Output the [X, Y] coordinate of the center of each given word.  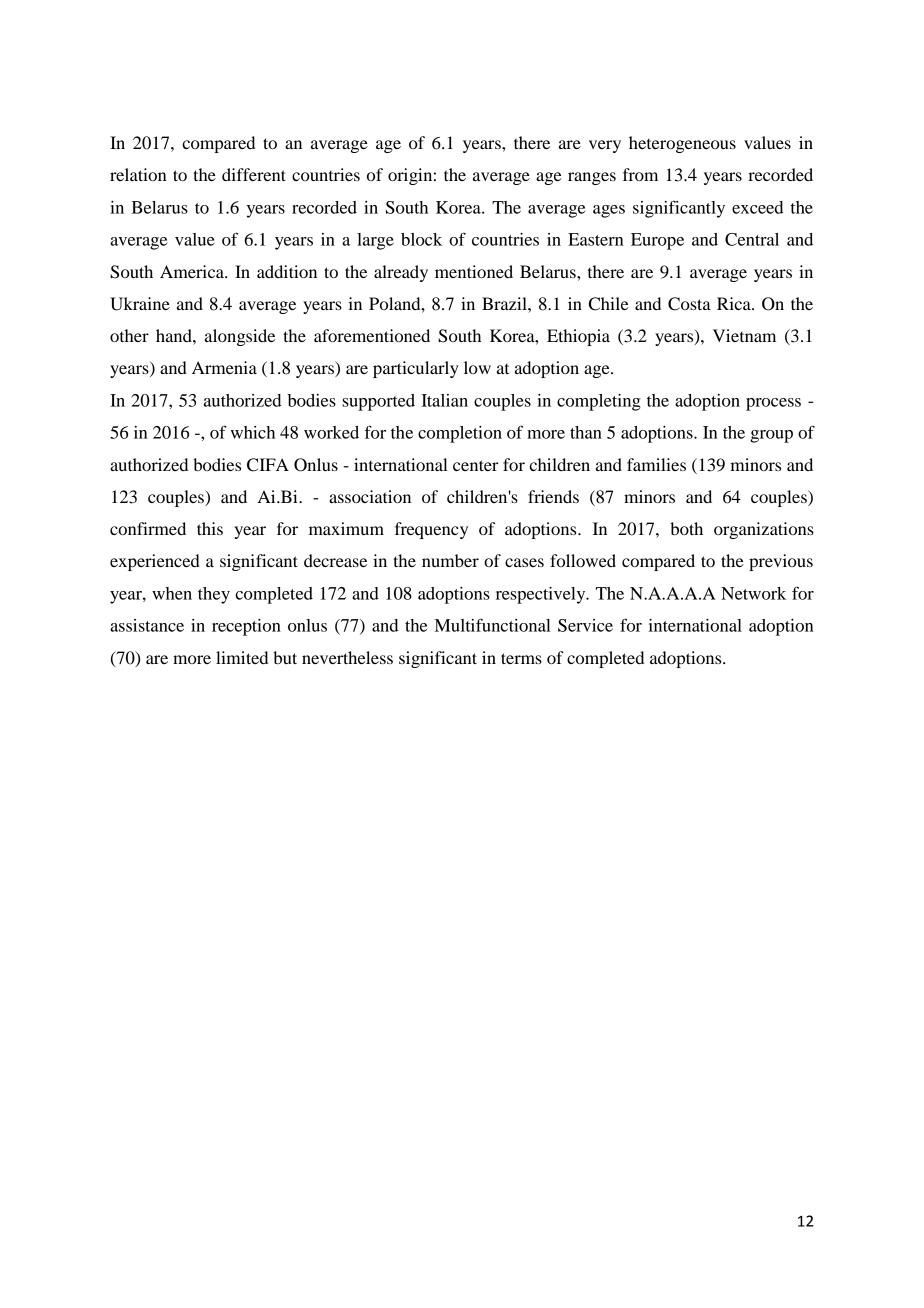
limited [242, 657]
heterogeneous [682, 144]
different [254, 174]
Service [585, 625]
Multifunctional [493, 625]
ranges [592, 178]
